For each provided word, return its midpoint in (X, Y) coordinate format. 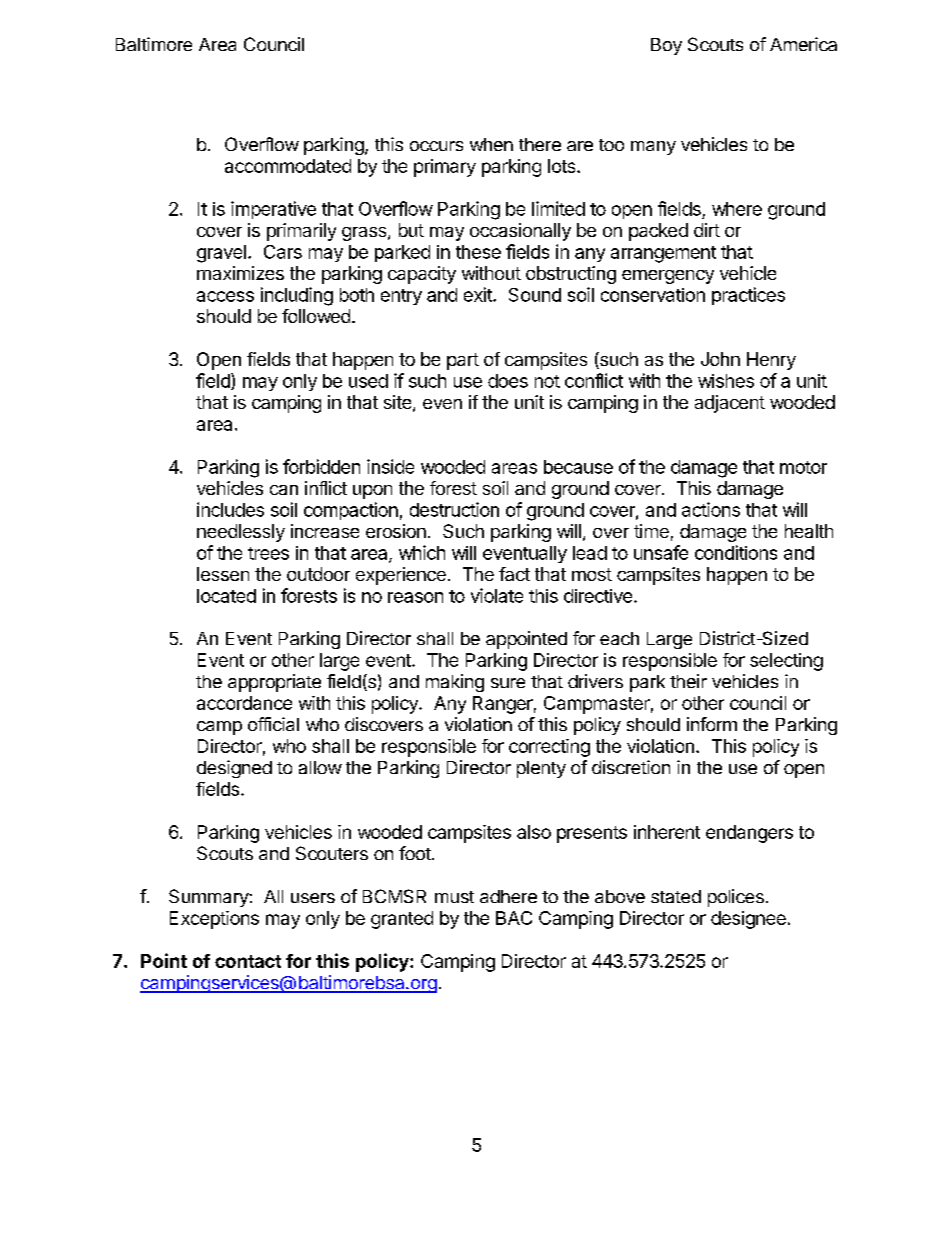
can (284, 490)
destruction (454, 509)
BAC (514, 918)
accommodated (288, 166)
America (803, 44)
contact (248, 961)
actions (711, 509)
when (491, 144)
